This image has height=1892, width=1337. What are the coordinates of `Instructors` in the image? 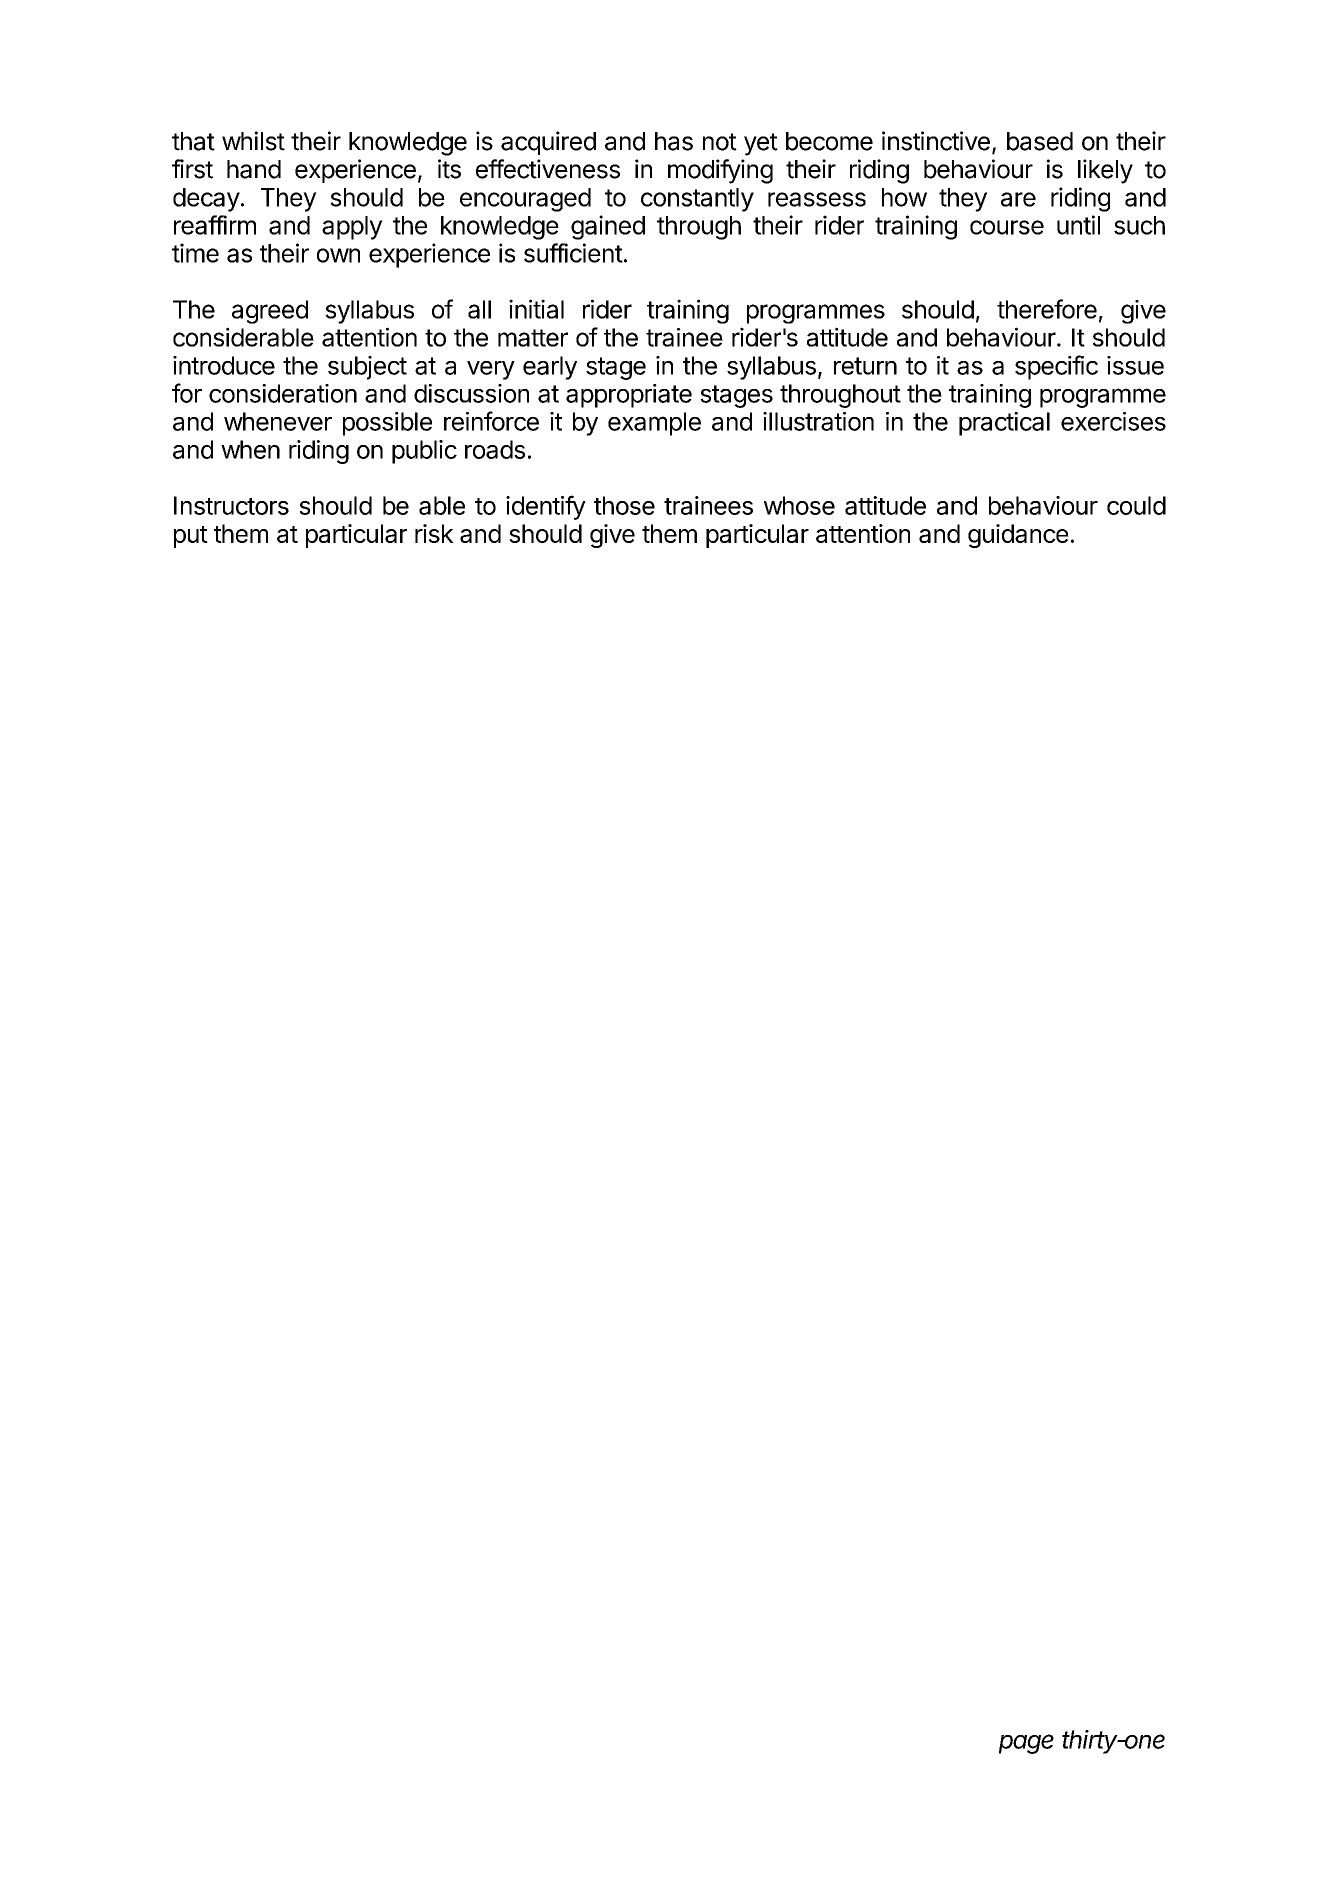 It's located at (231, 505).
